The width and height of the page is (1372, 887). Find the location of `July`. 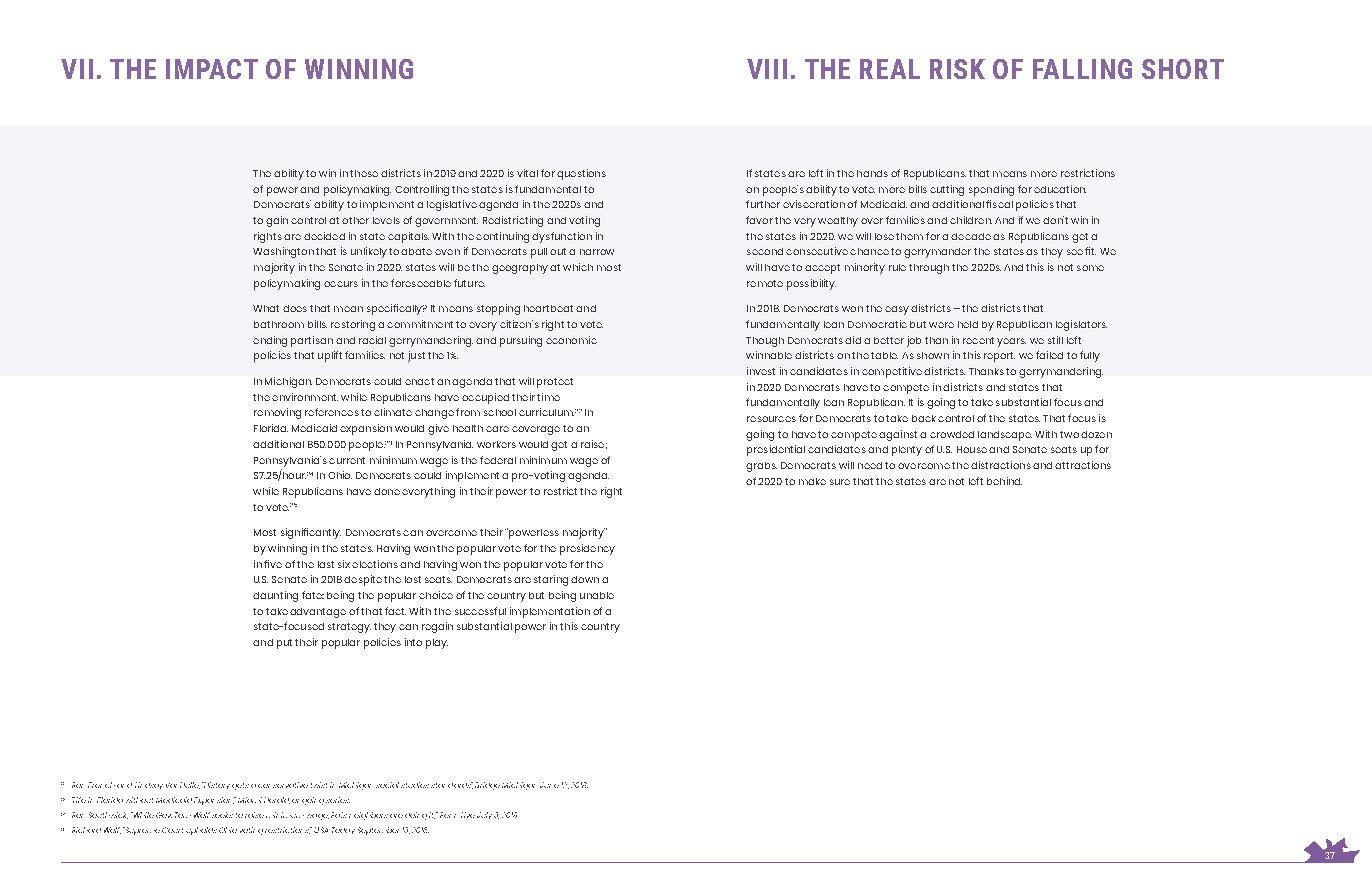

July is located at coordinates (484, 815).
